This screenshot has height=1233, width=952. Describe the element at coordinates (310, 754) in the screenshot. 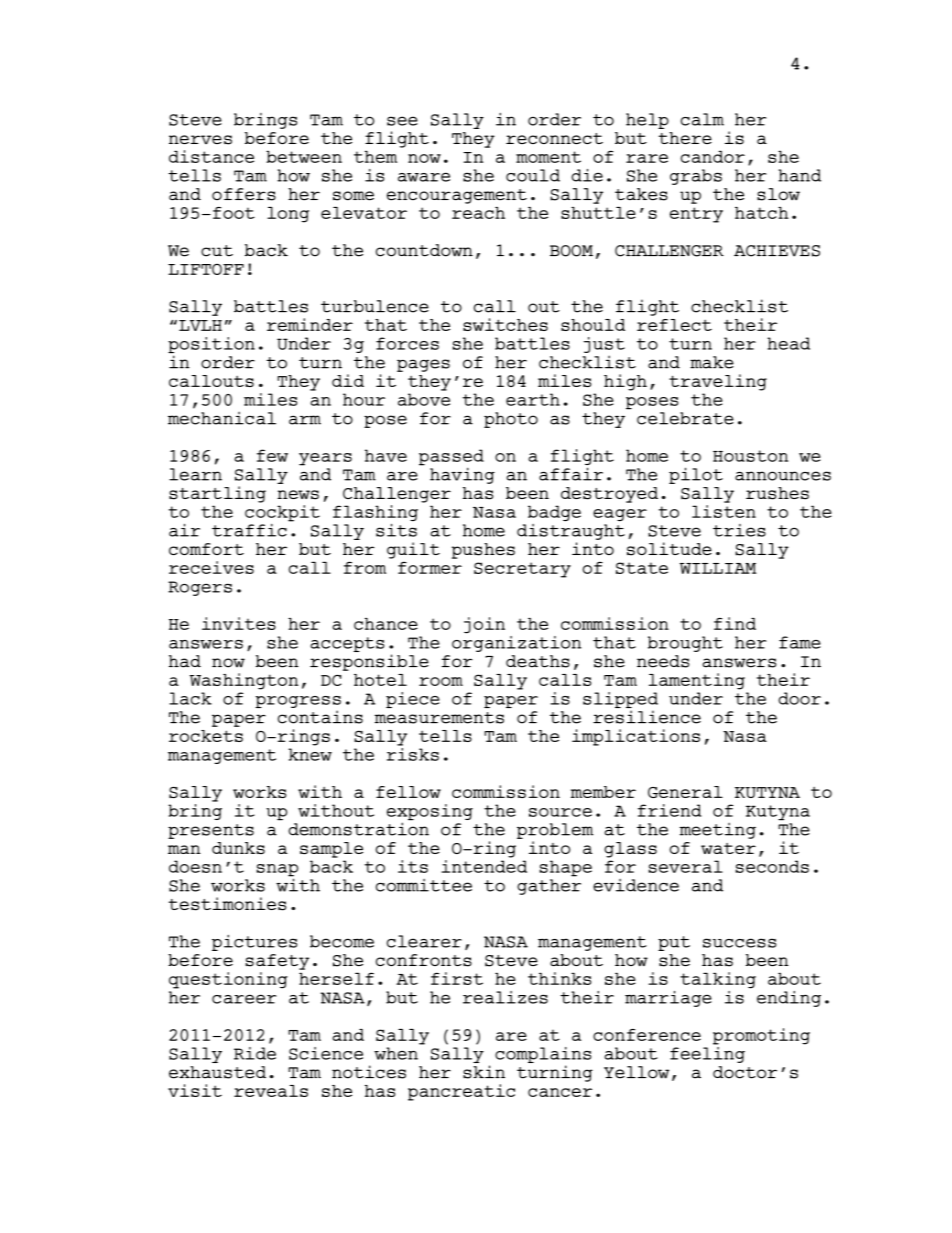

I see `knew` at that location.
